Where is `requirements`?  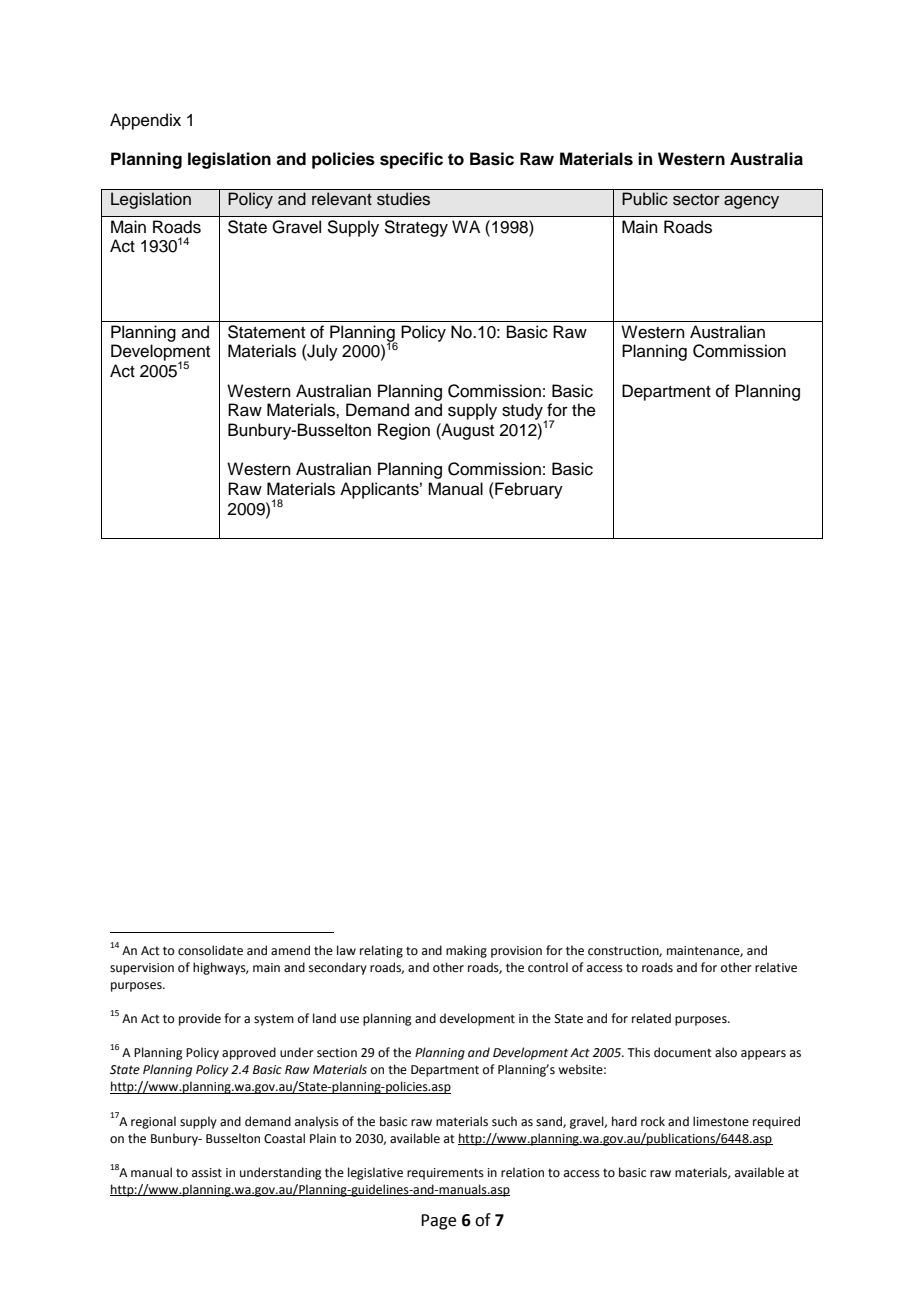 requirements is located at coordinates (445, 1174).
